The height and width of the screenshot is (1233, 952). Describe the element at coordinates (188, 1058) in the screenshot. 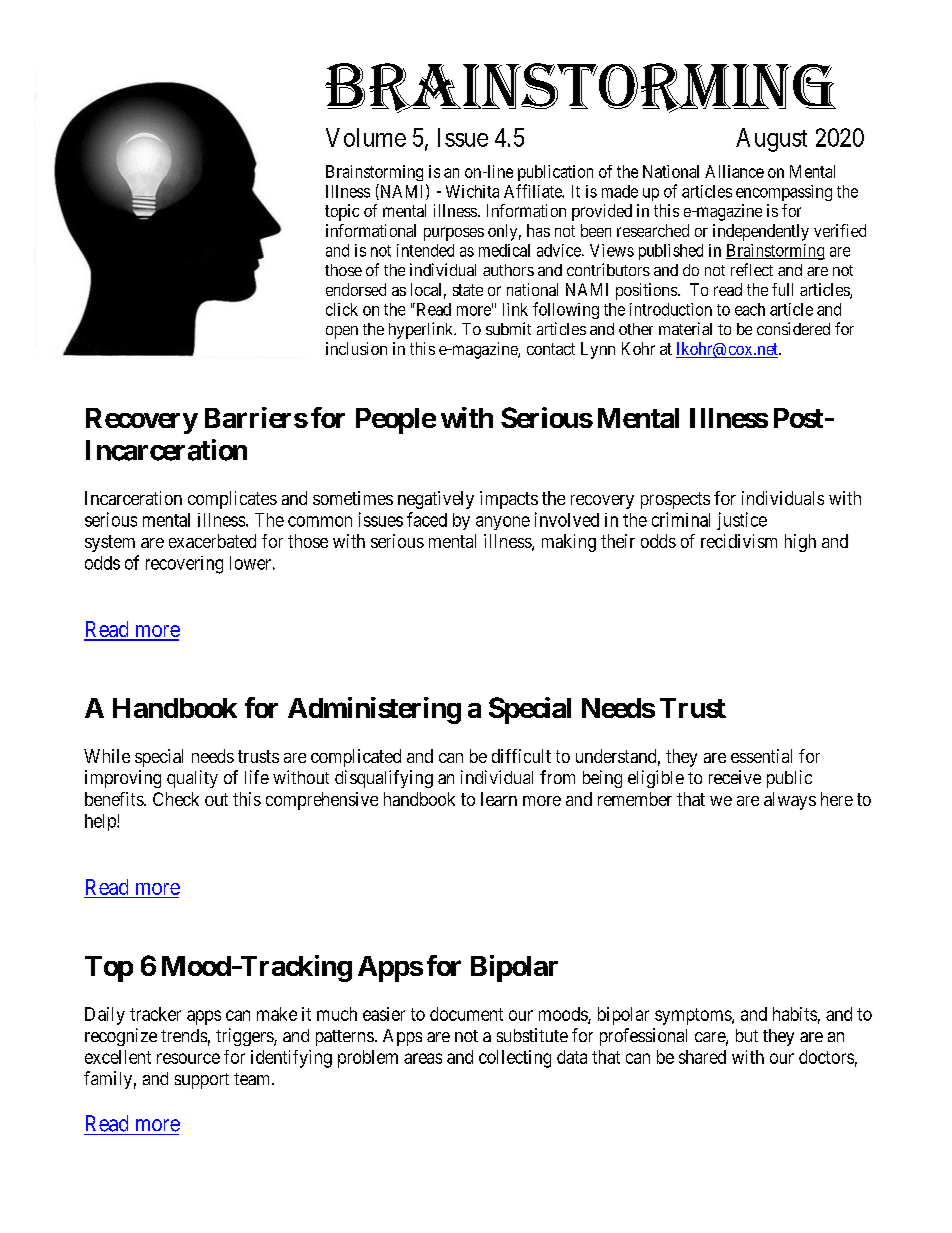

I see `resource` at that location.
